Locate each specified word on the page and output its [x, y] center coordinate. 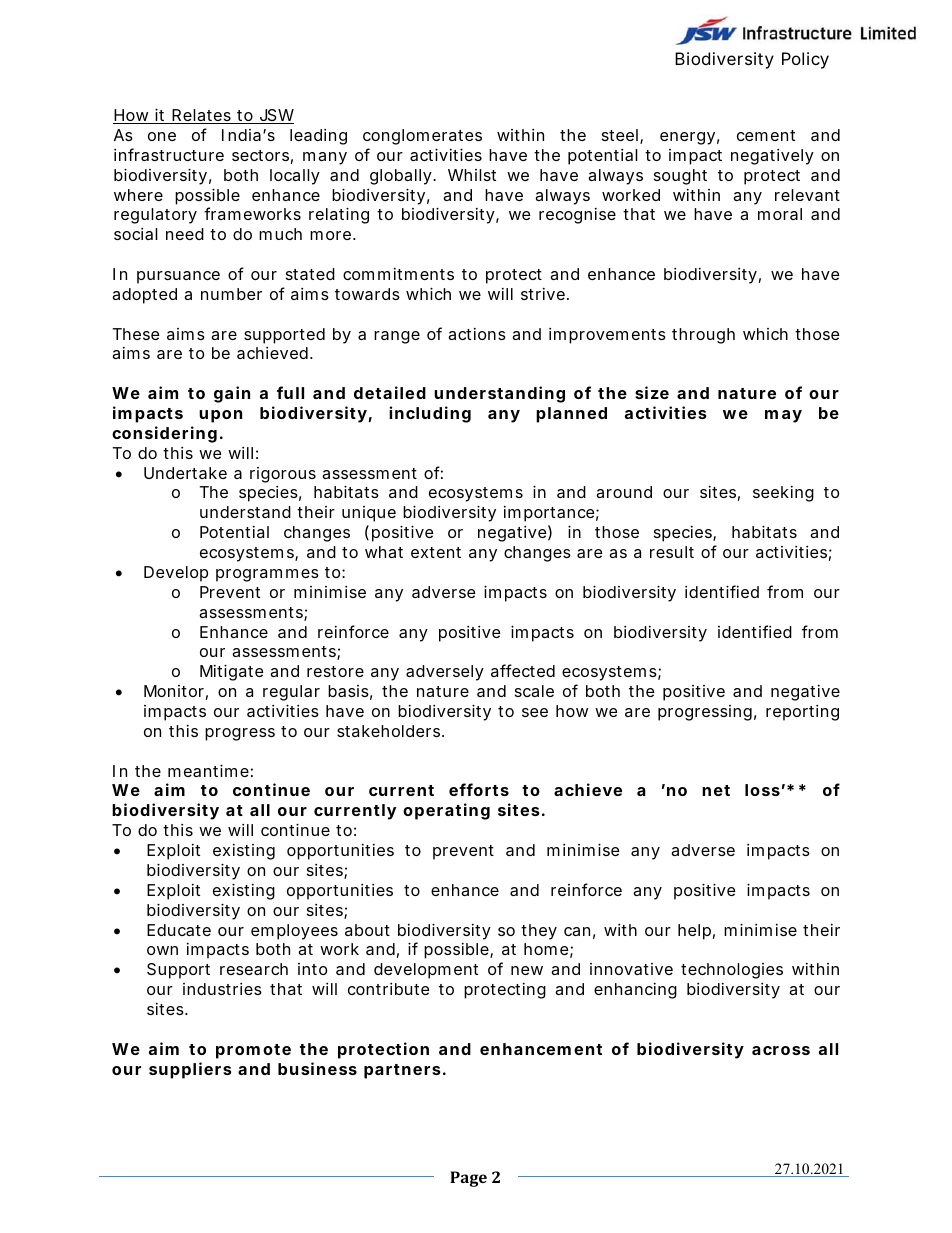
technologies [732, 971]
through [703, 336]
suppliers [190, 1070]
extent [436, 552]
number [231, 294]
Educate [179, 930]
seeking [783, 494]
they [539, 932]
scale [534, 691]
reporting [802, 713]
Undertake [185, 473]
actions [477, 334]
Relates [202, 116]
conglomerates [422, 137]
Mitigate [232, 672]
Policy [805, 60]
